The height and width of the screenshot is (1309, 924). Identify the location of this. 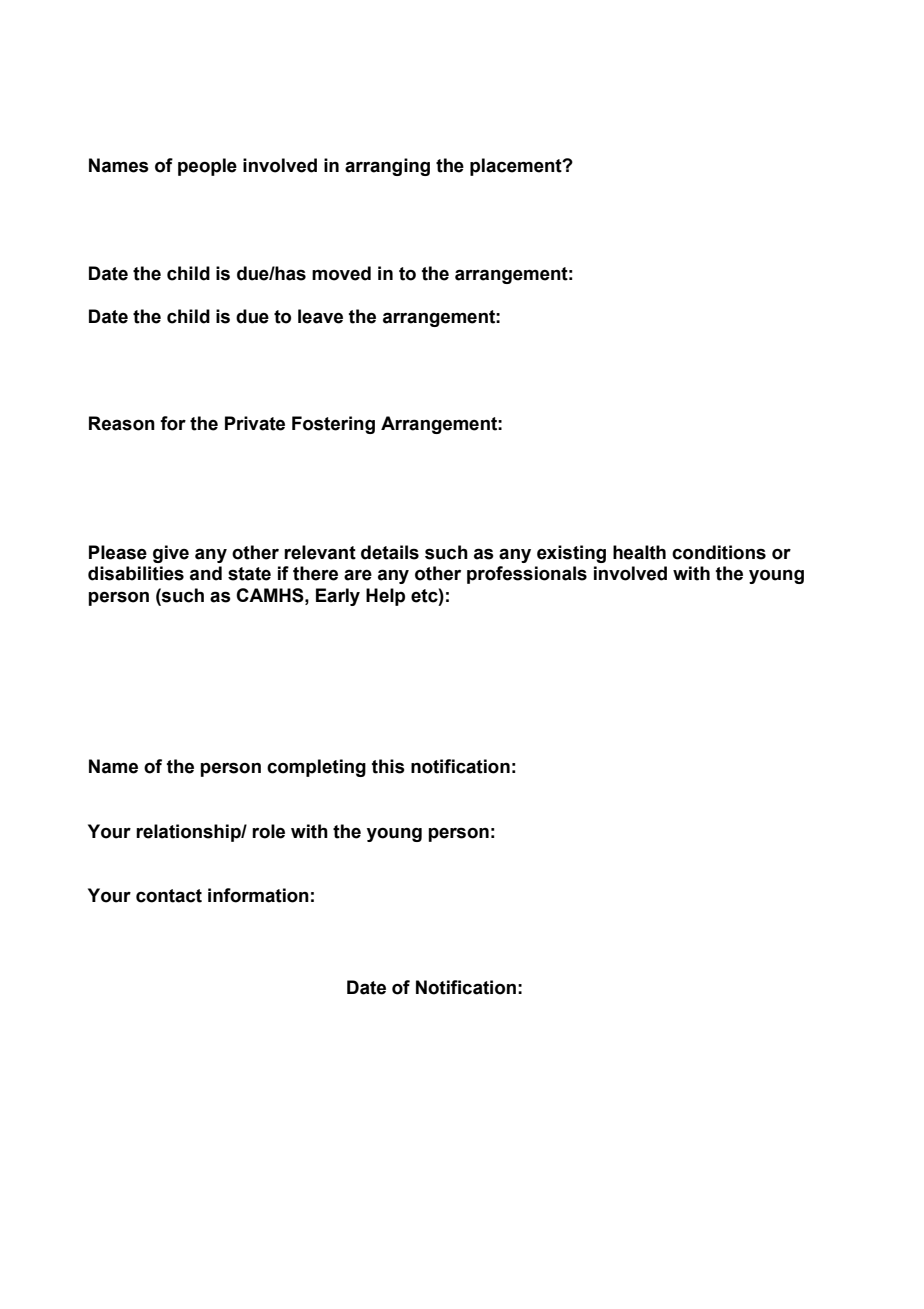
(388, 766).
